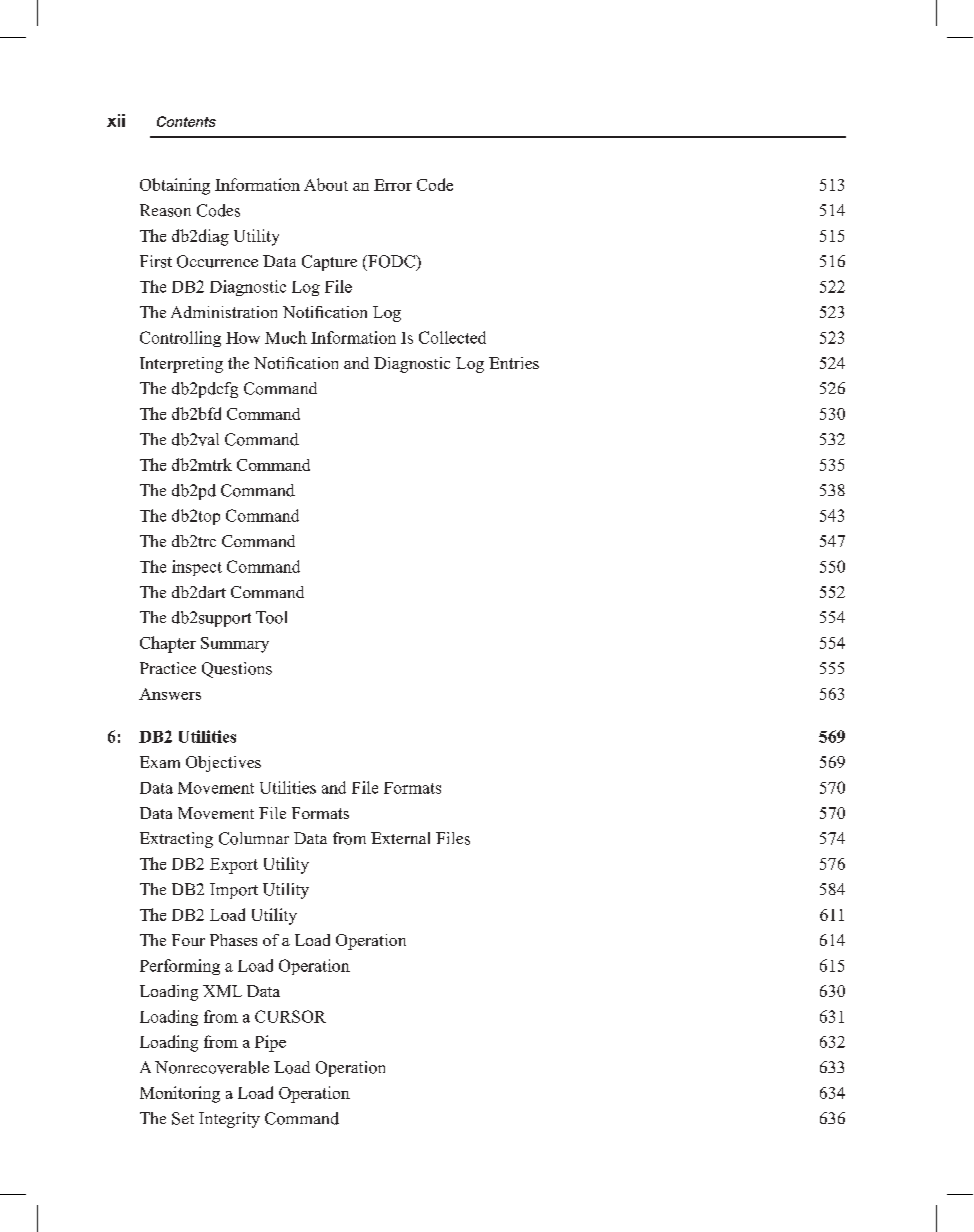  I want to click on Tool, so click(271, 617).
